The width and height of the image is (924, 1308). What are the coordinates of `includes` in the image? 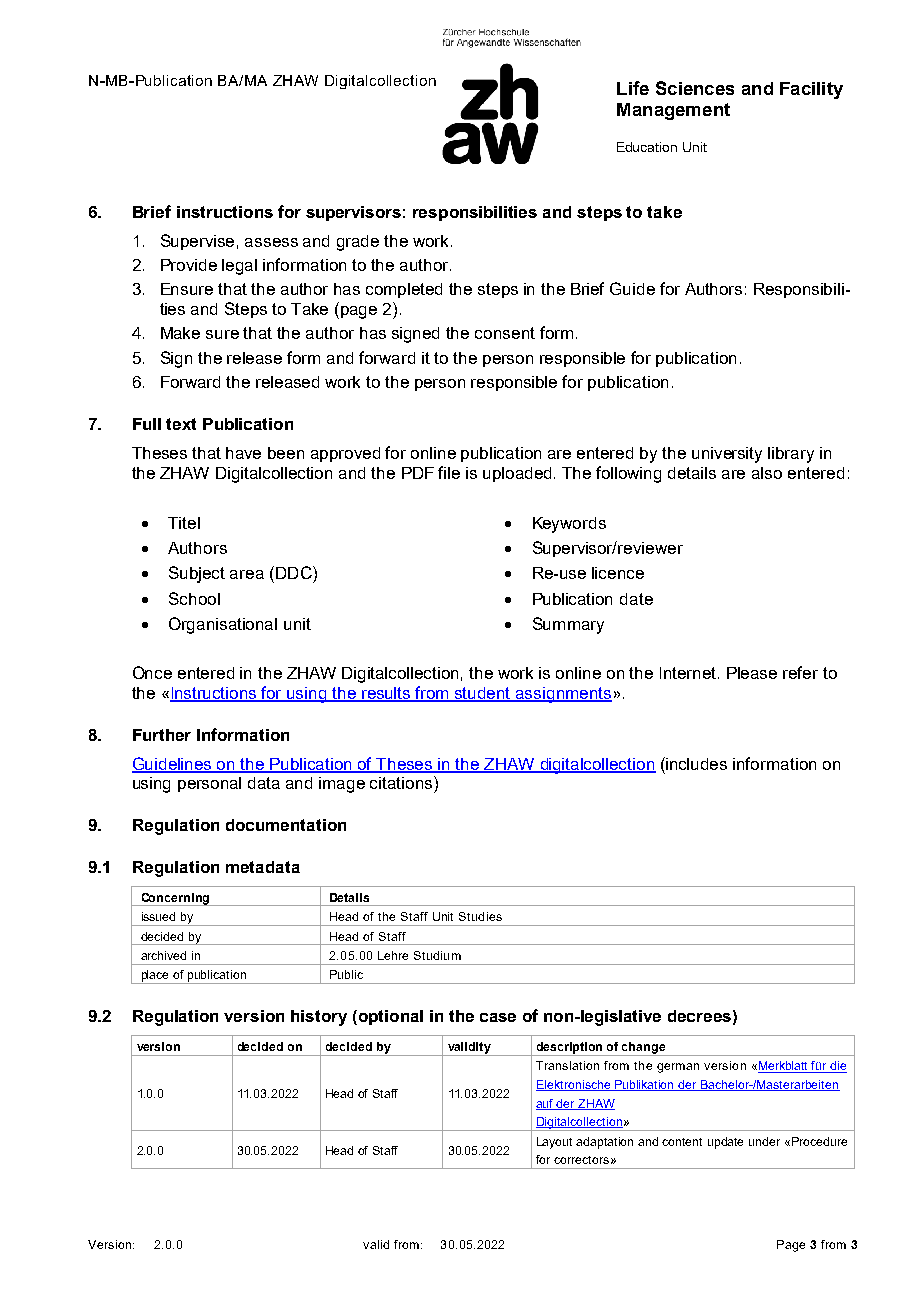 It's located at (696, 764).
